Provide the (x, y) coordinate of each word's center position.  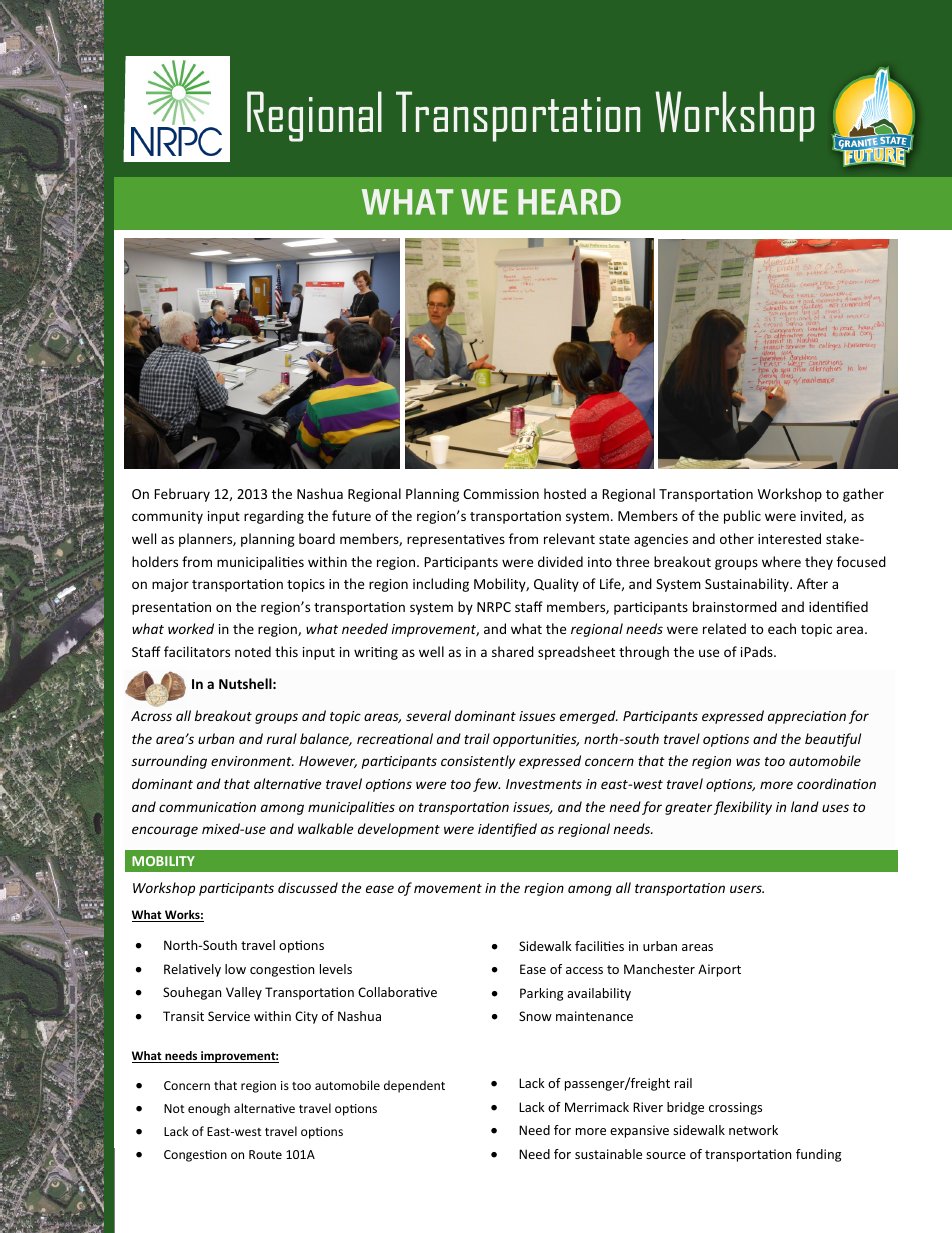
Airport (719, 970)
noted (253, 651)
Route (265, 1154)
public (742, 517)
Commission (501, 494)
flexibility (743, 808)
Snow (535, 1016)
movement (448, 888)
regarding (274, 517)
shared (513, 651)
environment (252, 761)
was (748, 762)
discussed (308, 887)
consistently (478, 762)
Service (229, 1016)
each (782, 628)
